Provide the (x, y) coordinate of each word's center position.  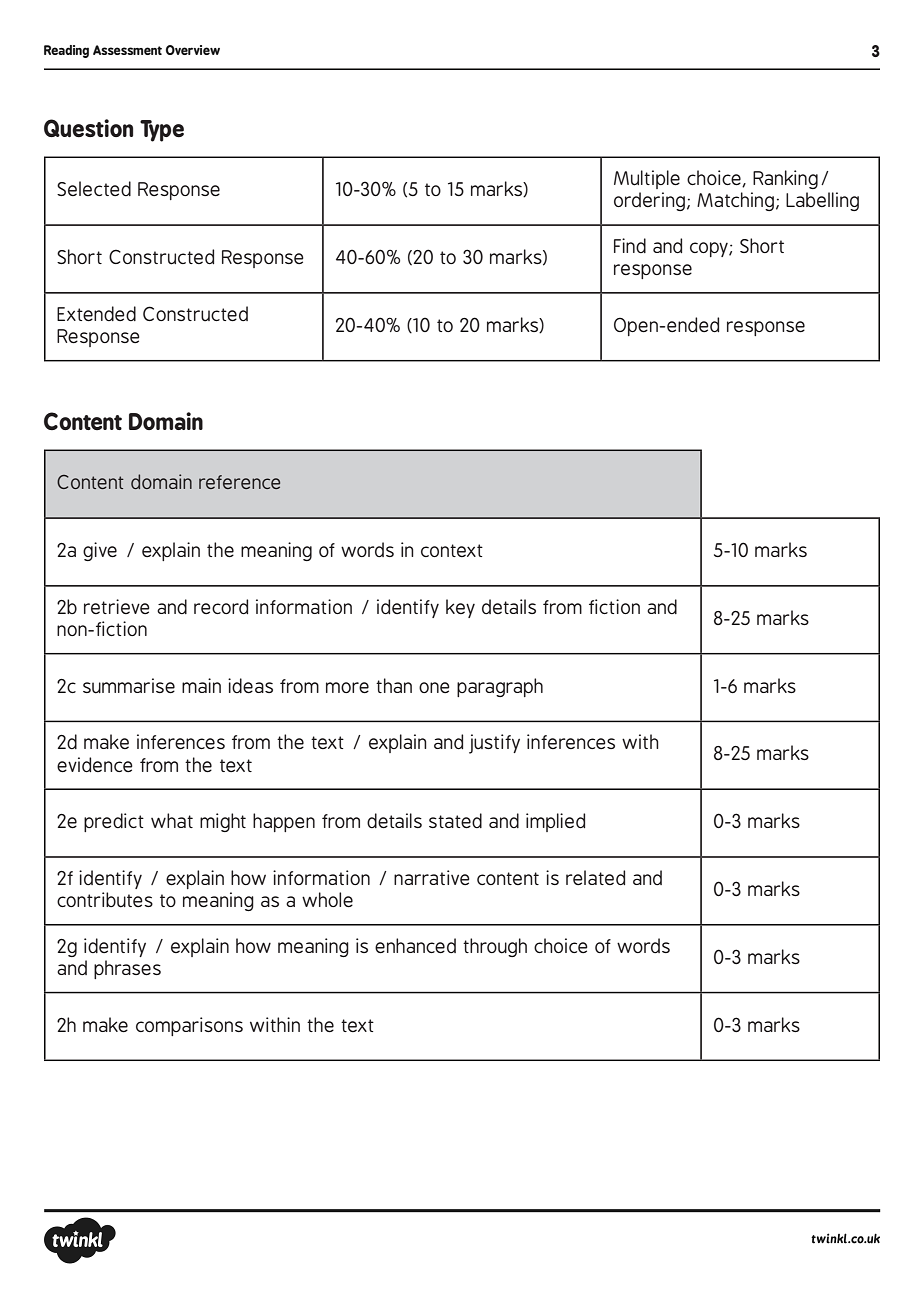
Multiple (647, 179)
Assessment (127, 50)
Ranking (785, 179)
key (460, 608)
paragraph (500, 687)
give (100, 551)
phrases (127, 969)
